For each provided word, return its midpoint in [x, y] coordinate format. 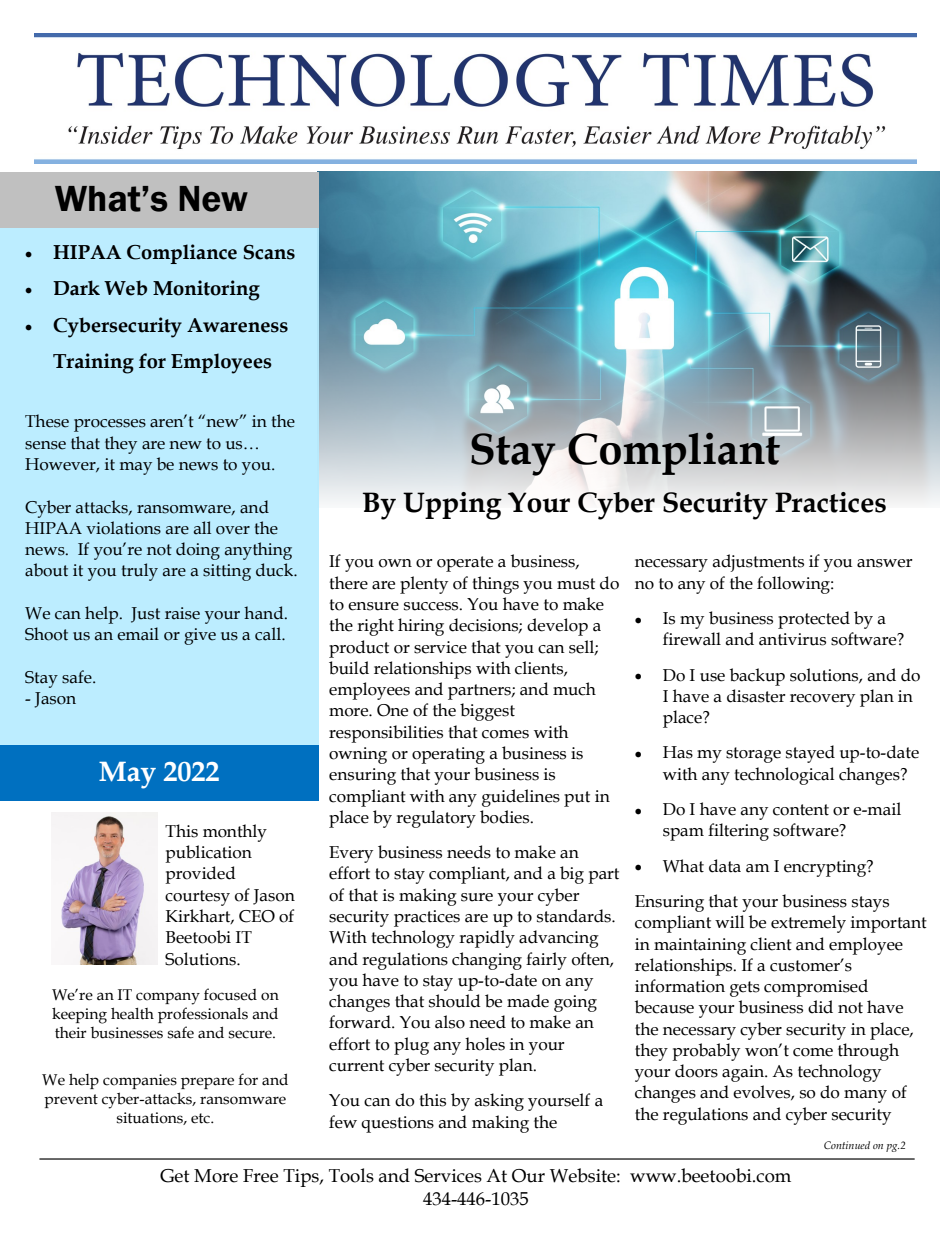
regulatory [436, 819]
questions [397, 1124]
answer [885, 563]
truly [140, 572]
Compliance [182, 254]
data [725, 866]
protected [814, 620]
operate [465, 564]
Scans [269, 252]
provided [200, 875]
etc [201, 1118]
